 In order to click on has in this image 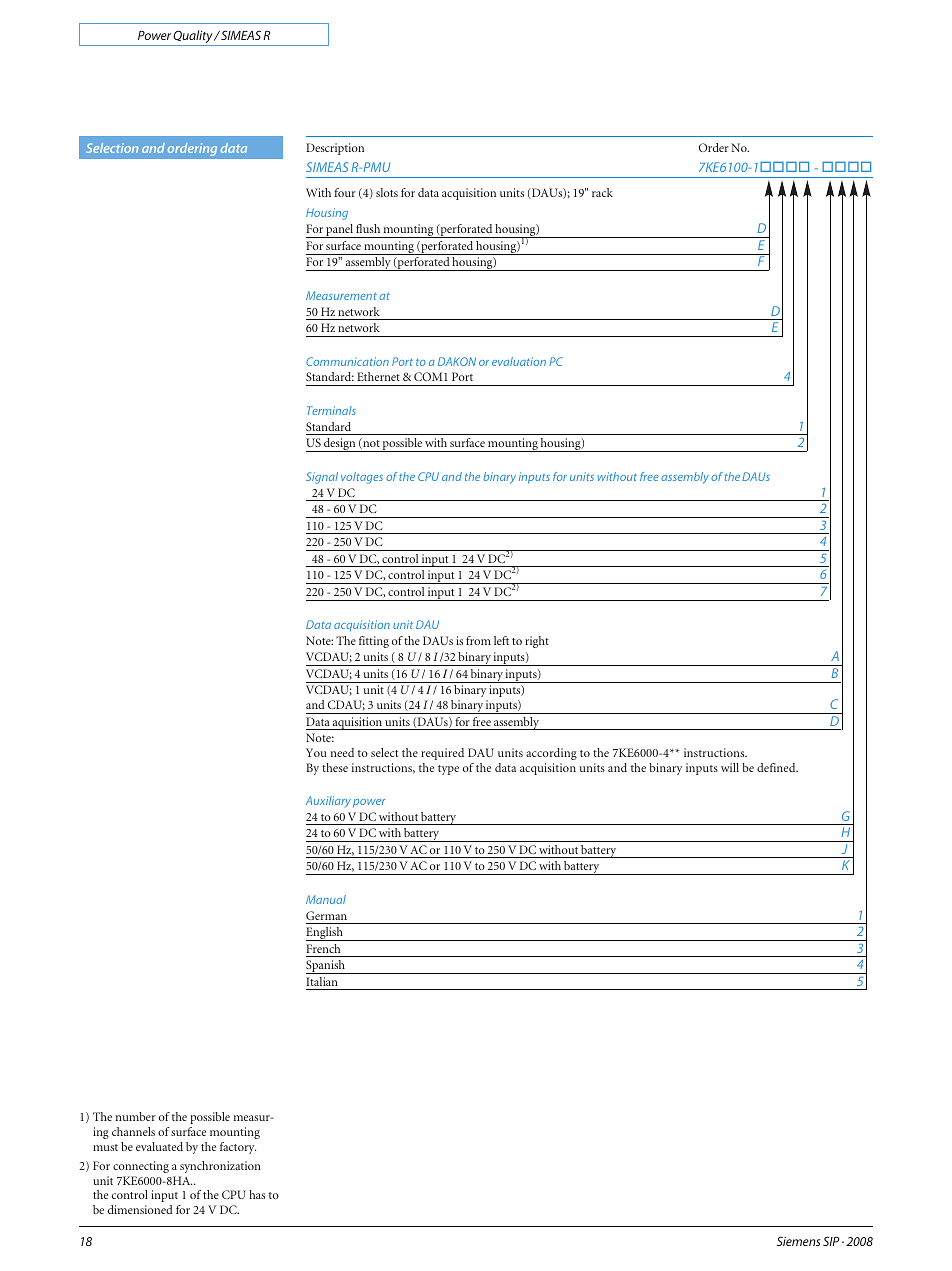, I will do `click(257, 1194)`.
